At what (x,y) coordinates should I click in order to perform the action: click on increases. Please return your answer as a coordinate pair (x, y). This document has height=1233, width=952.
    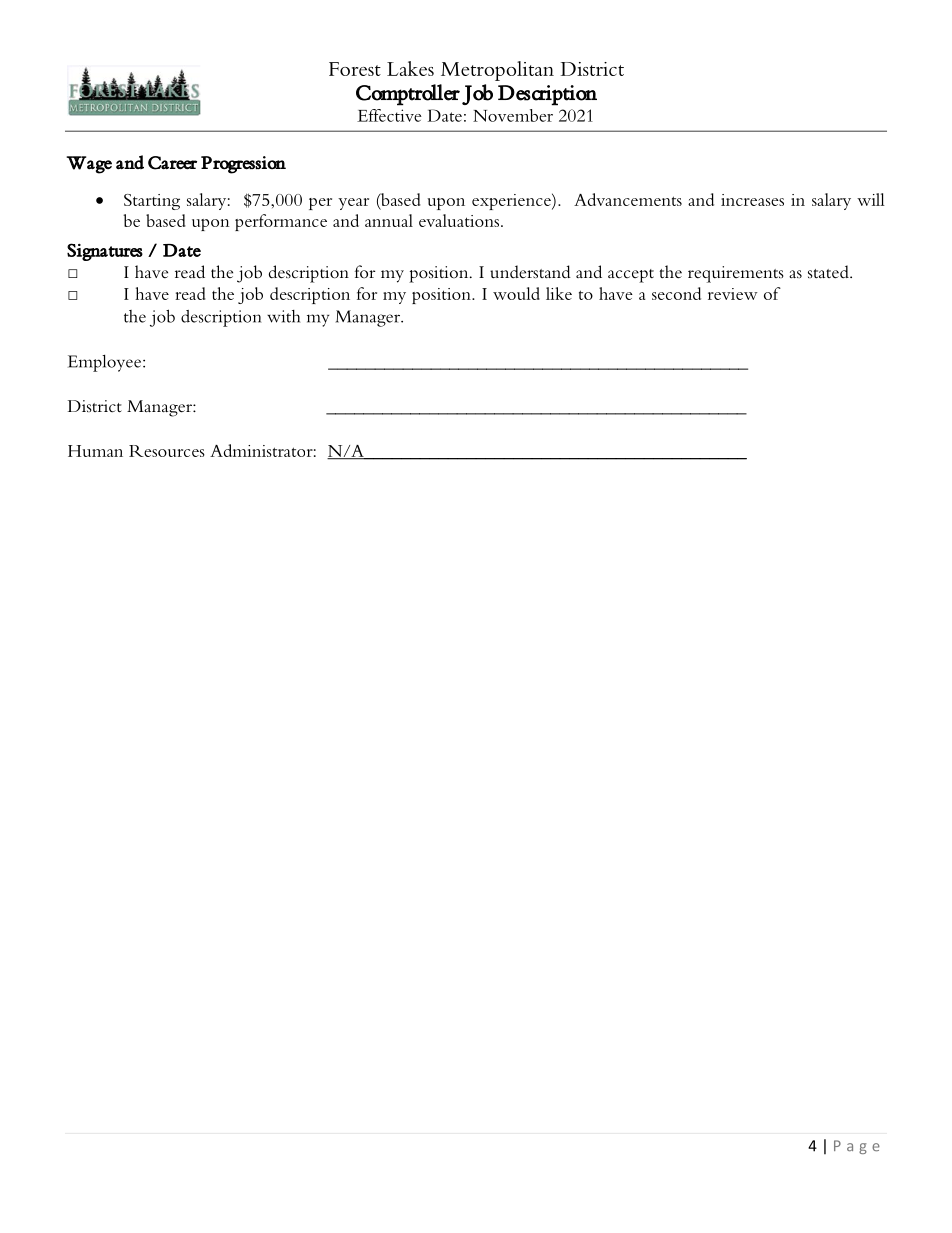
    Looking at the image, I should click on (752, 200).
